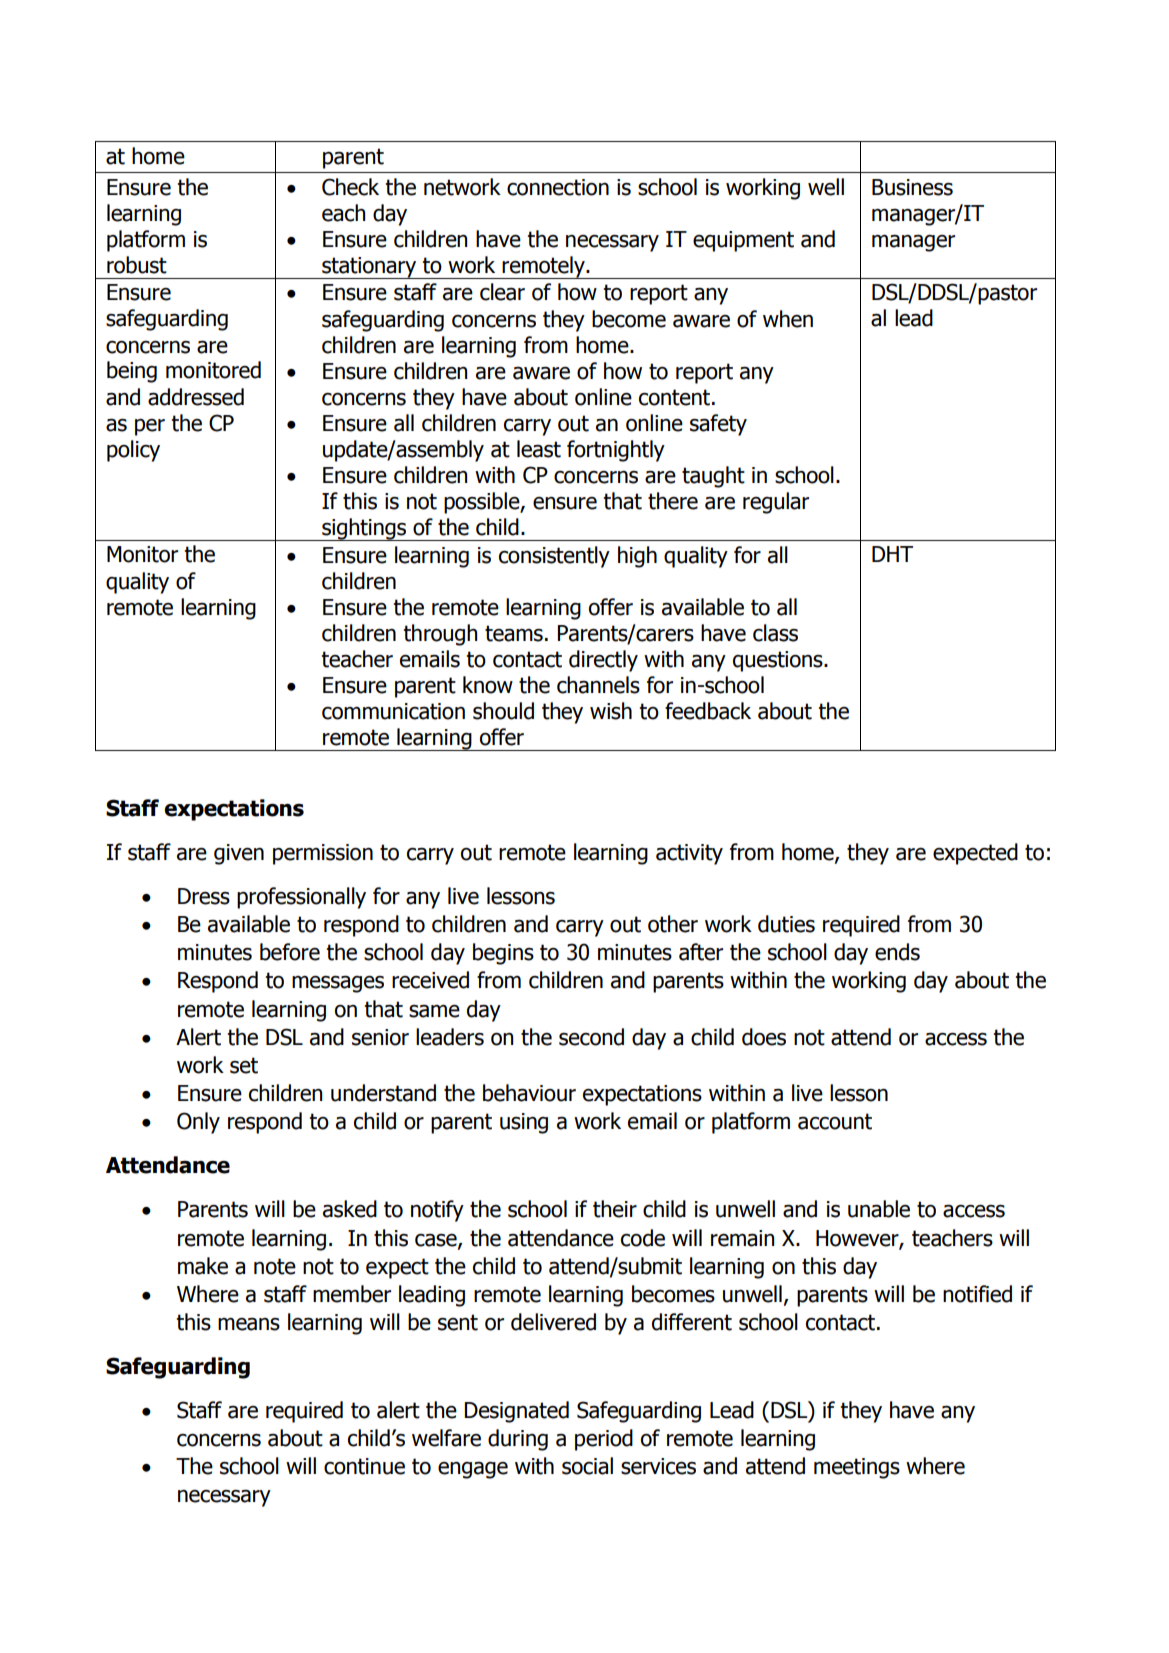 Image resolution: width=1169 pixels, height=1653 pixels. Describe the element at coordinates (137, 265) in the screenshot. I see `robust` at that location.
